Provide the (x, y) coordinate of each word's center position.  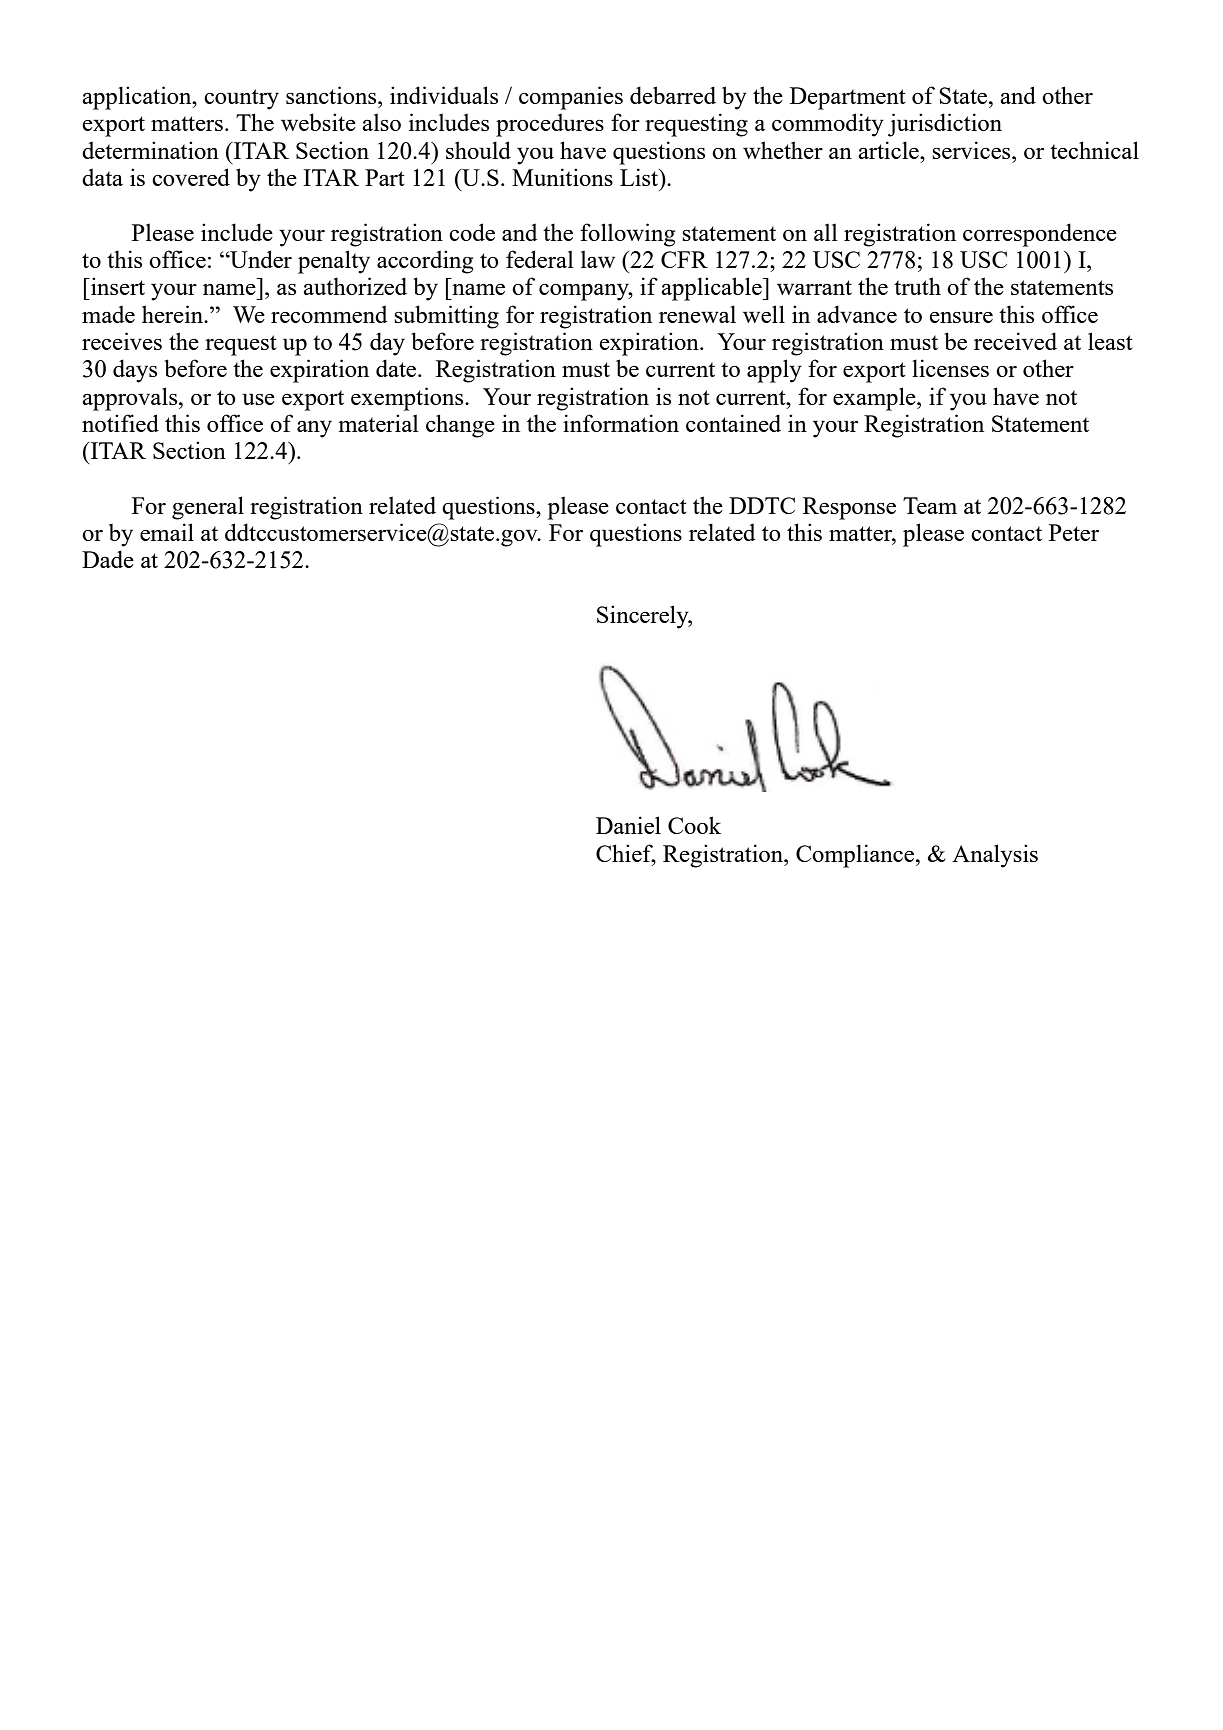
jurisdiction (945, 125)
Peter (1074, 532)
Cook (694, 825)
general (208, 508)
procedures (550, 125)
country (241, 99)
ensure (961, 317)
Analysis (995, 856)
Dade (108, 559)
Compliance (856, 856)
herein (174, 314)
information (621, 423)
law (598, 259)
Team (930, 505)
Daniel (628, 825)
